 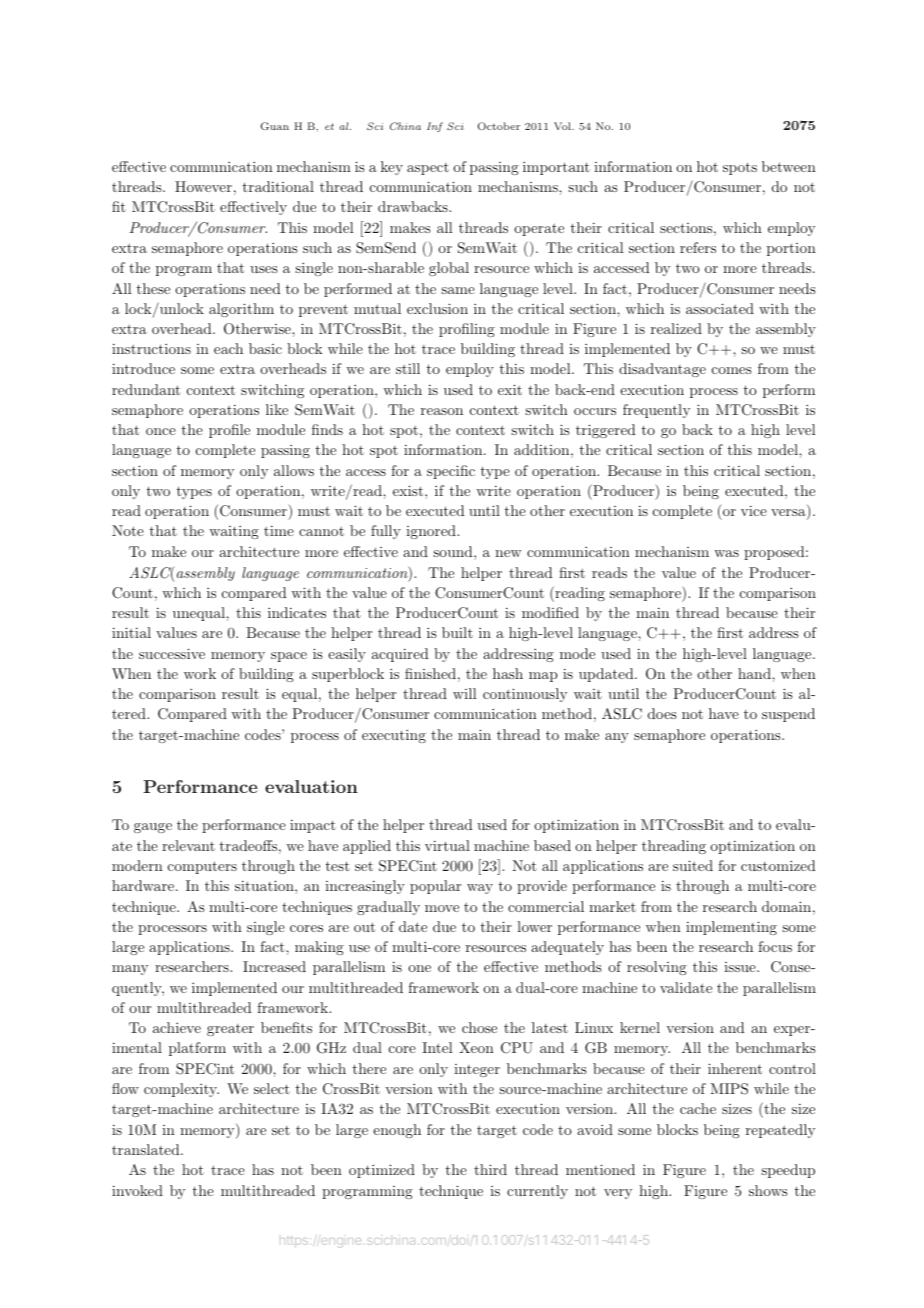 I want to click on However, so click(x=203, y=186).
